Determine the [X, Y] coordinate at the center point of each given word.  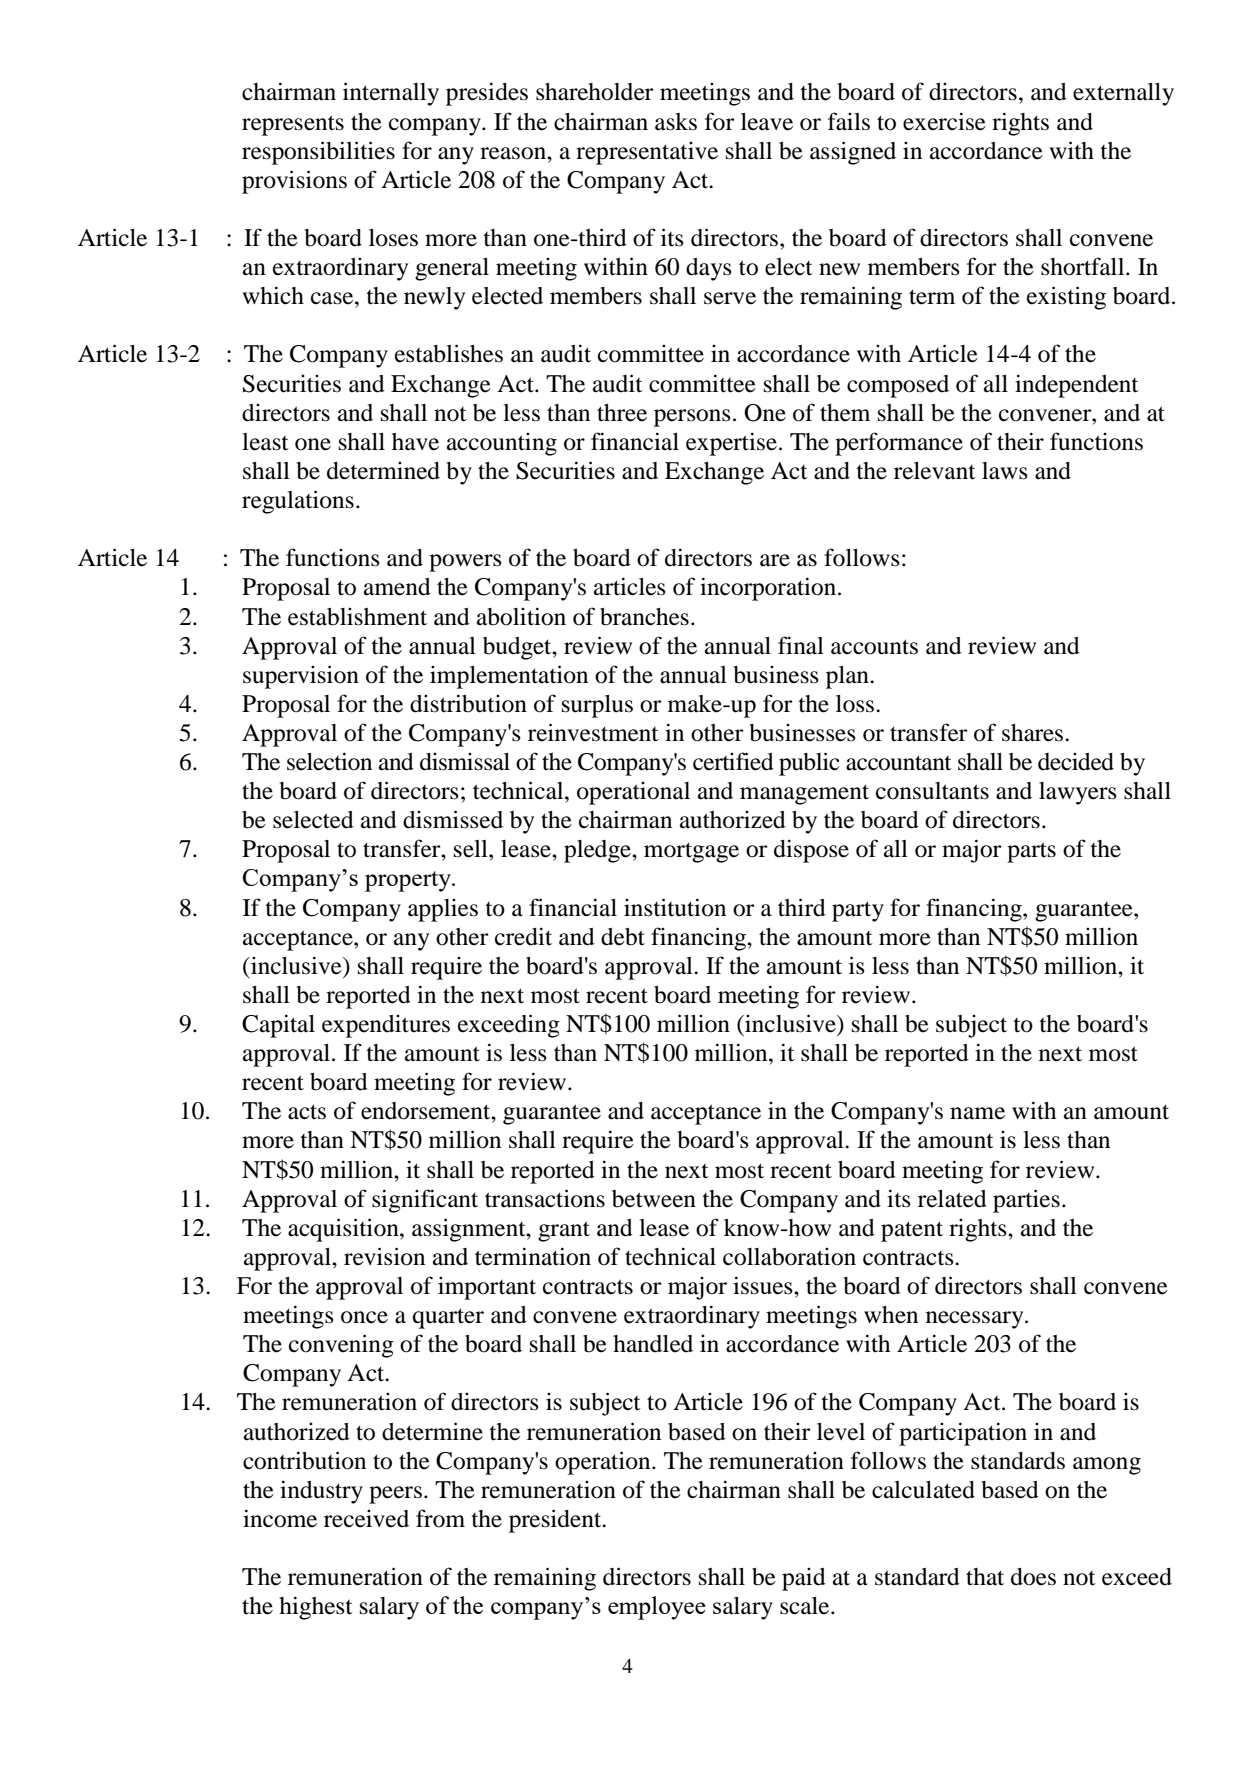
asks [676, 122]
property [409, 881]
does [1033, 1577]
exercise [944, 121]
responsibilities [318, 153]
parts [1031, 852]
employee [657, 1608]
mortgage [691, 852]
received [366, 1519]
